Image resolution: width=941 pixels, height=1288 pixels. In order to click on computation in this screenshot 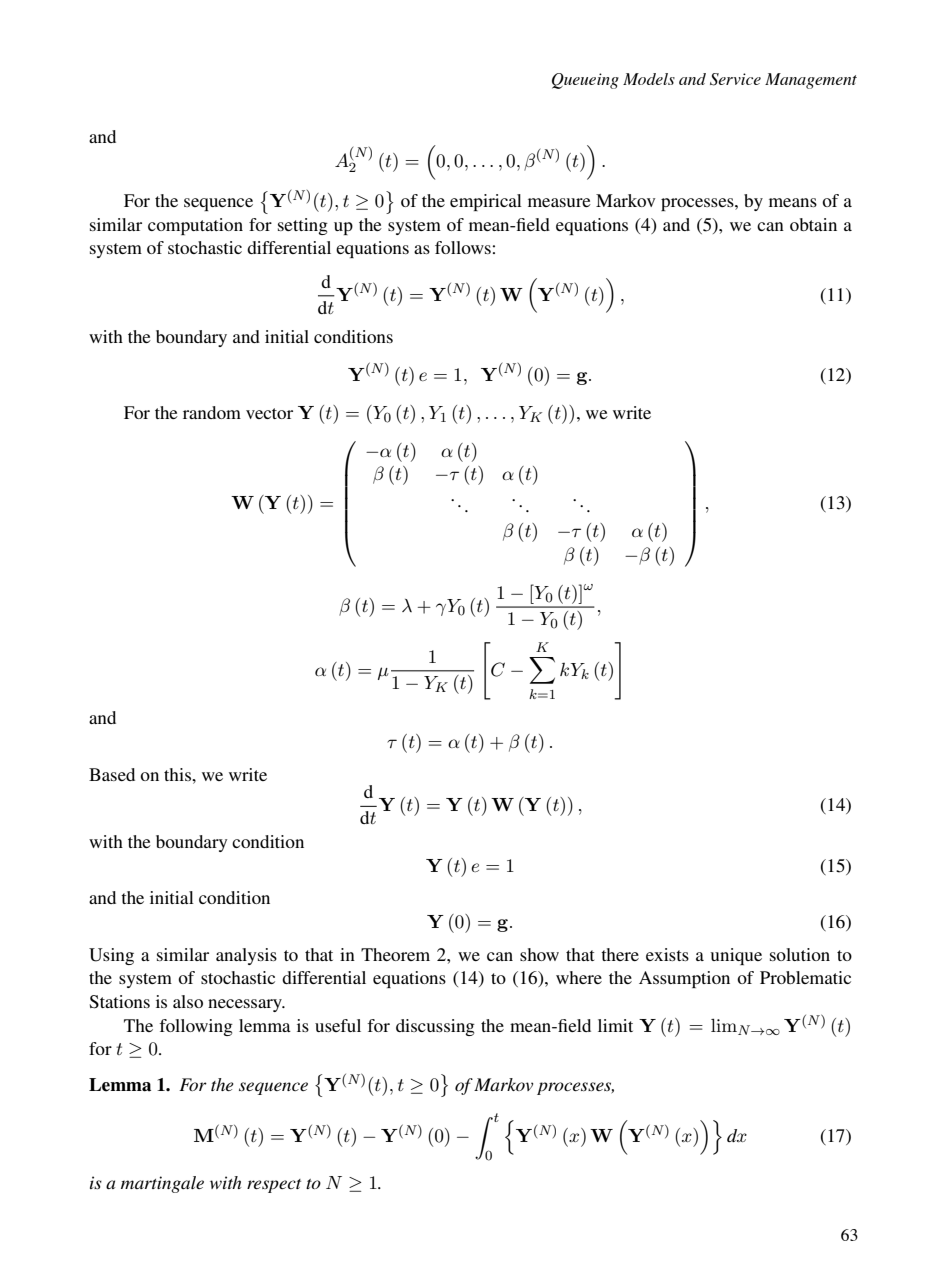, I will do `click(195, 226)`.
